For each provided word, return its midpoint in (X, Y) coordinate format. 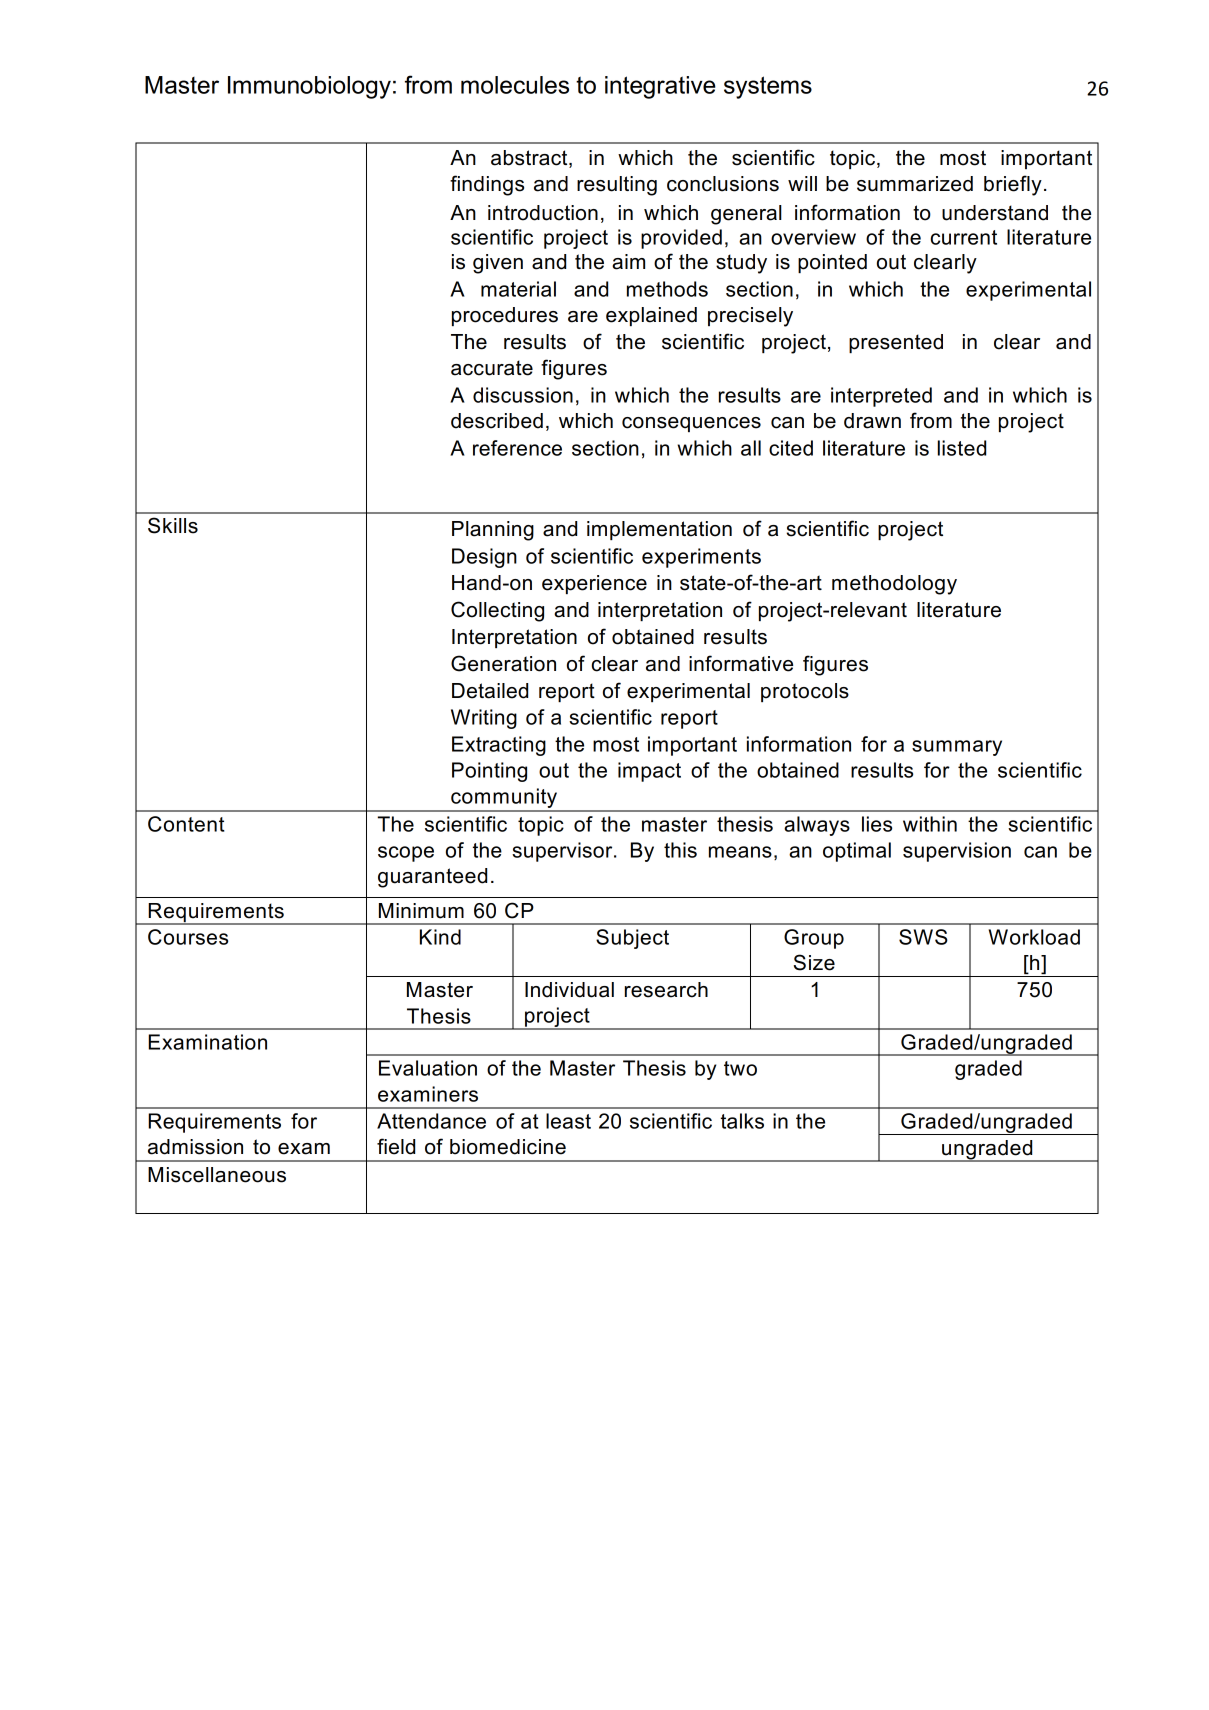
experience (594, 584)
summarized (915, 184)
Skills (173, 525)
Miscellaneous (217, 1175)
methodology (894, 585)
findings (487, 185)
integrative (660, 87)
